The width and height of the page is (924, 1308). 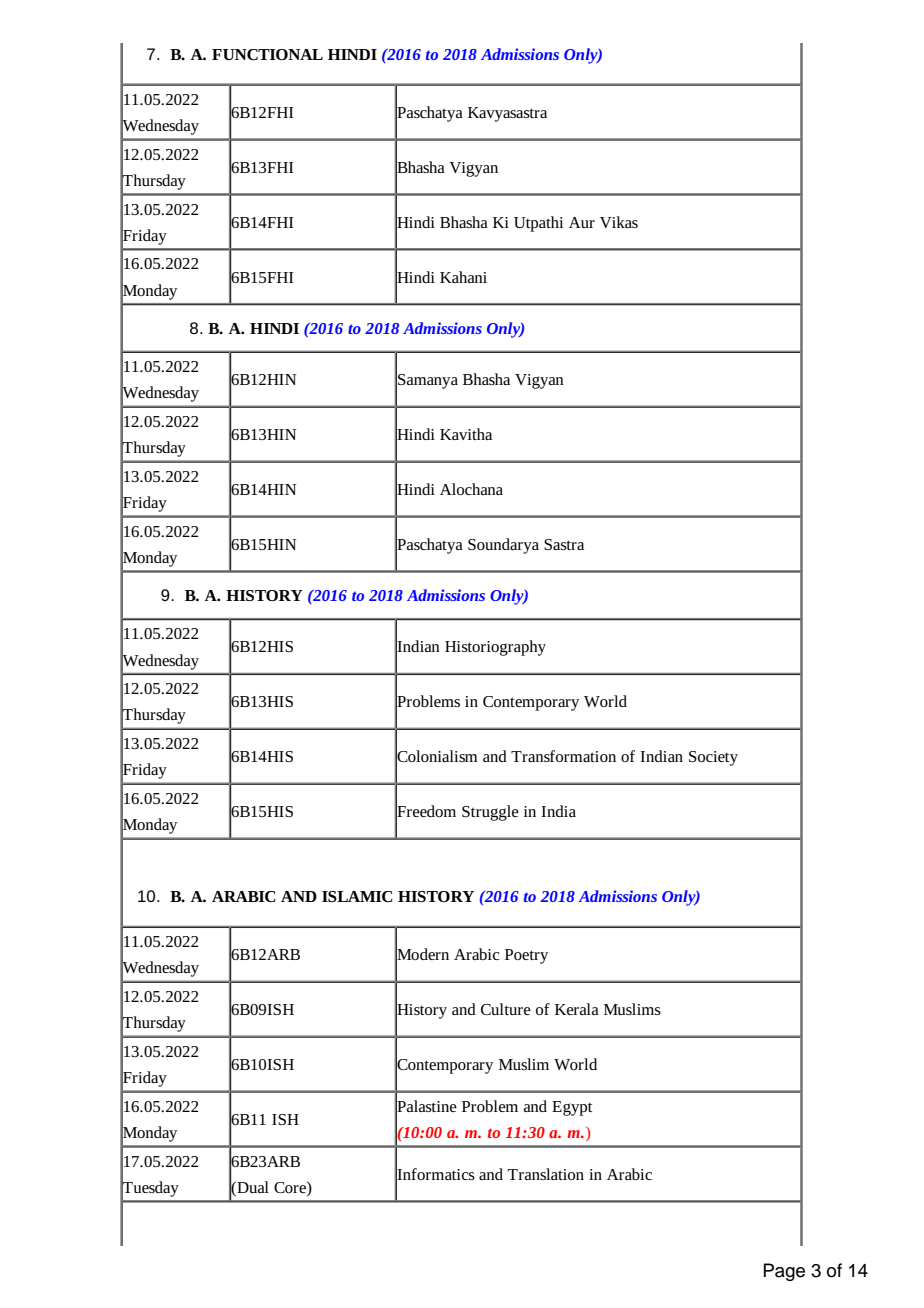 I want to click on Historiography, so click(x=495, y=648).
